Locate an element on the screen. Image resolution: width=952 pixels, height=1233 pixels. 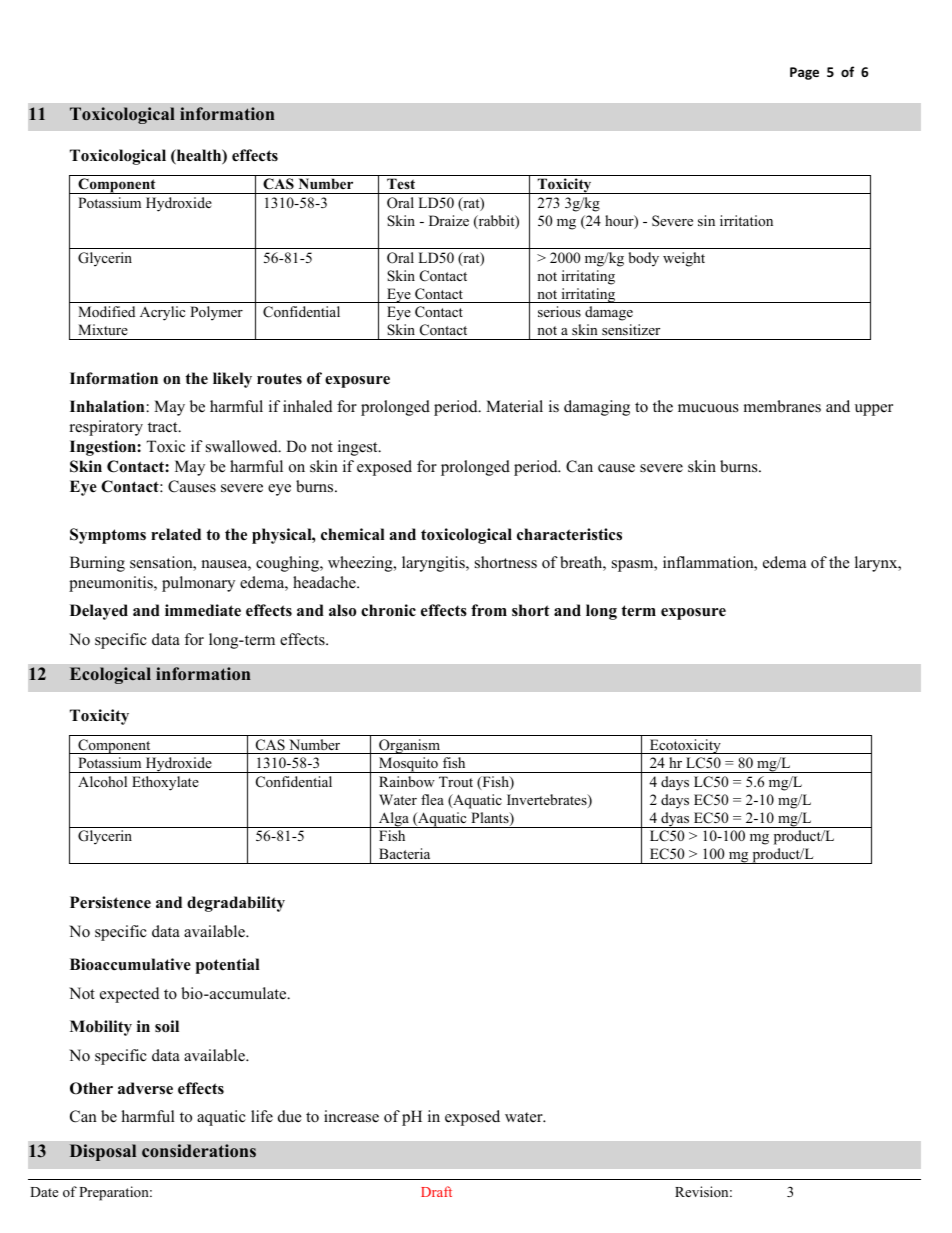
tract is located at coordinates (164, 427).
